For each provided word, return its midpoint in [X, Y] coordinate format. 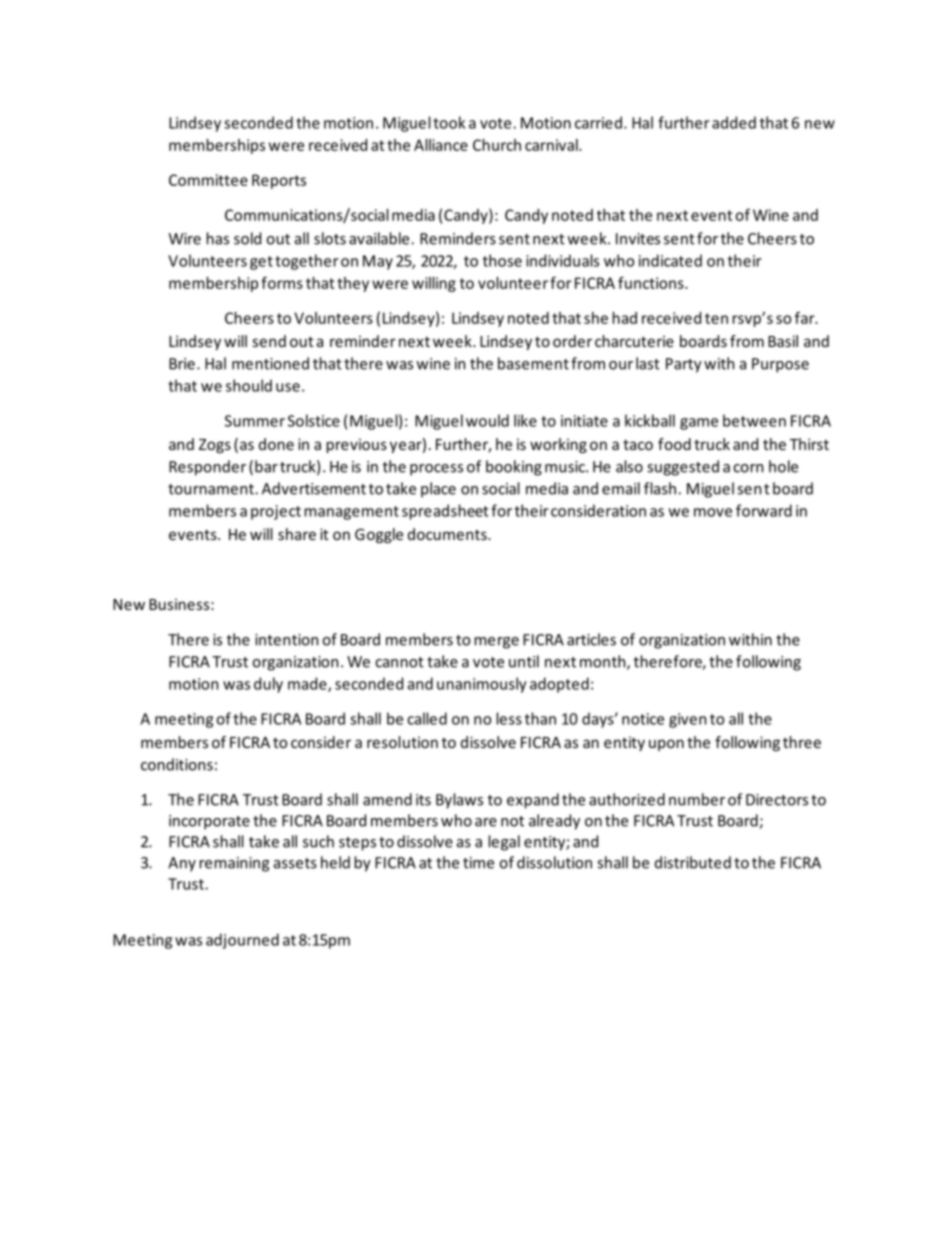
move [713, 512]
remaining [234, 864]
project [276, 512]
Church [497, 145]
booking [514, 468]
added [734, 122]
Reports [279, 181]
